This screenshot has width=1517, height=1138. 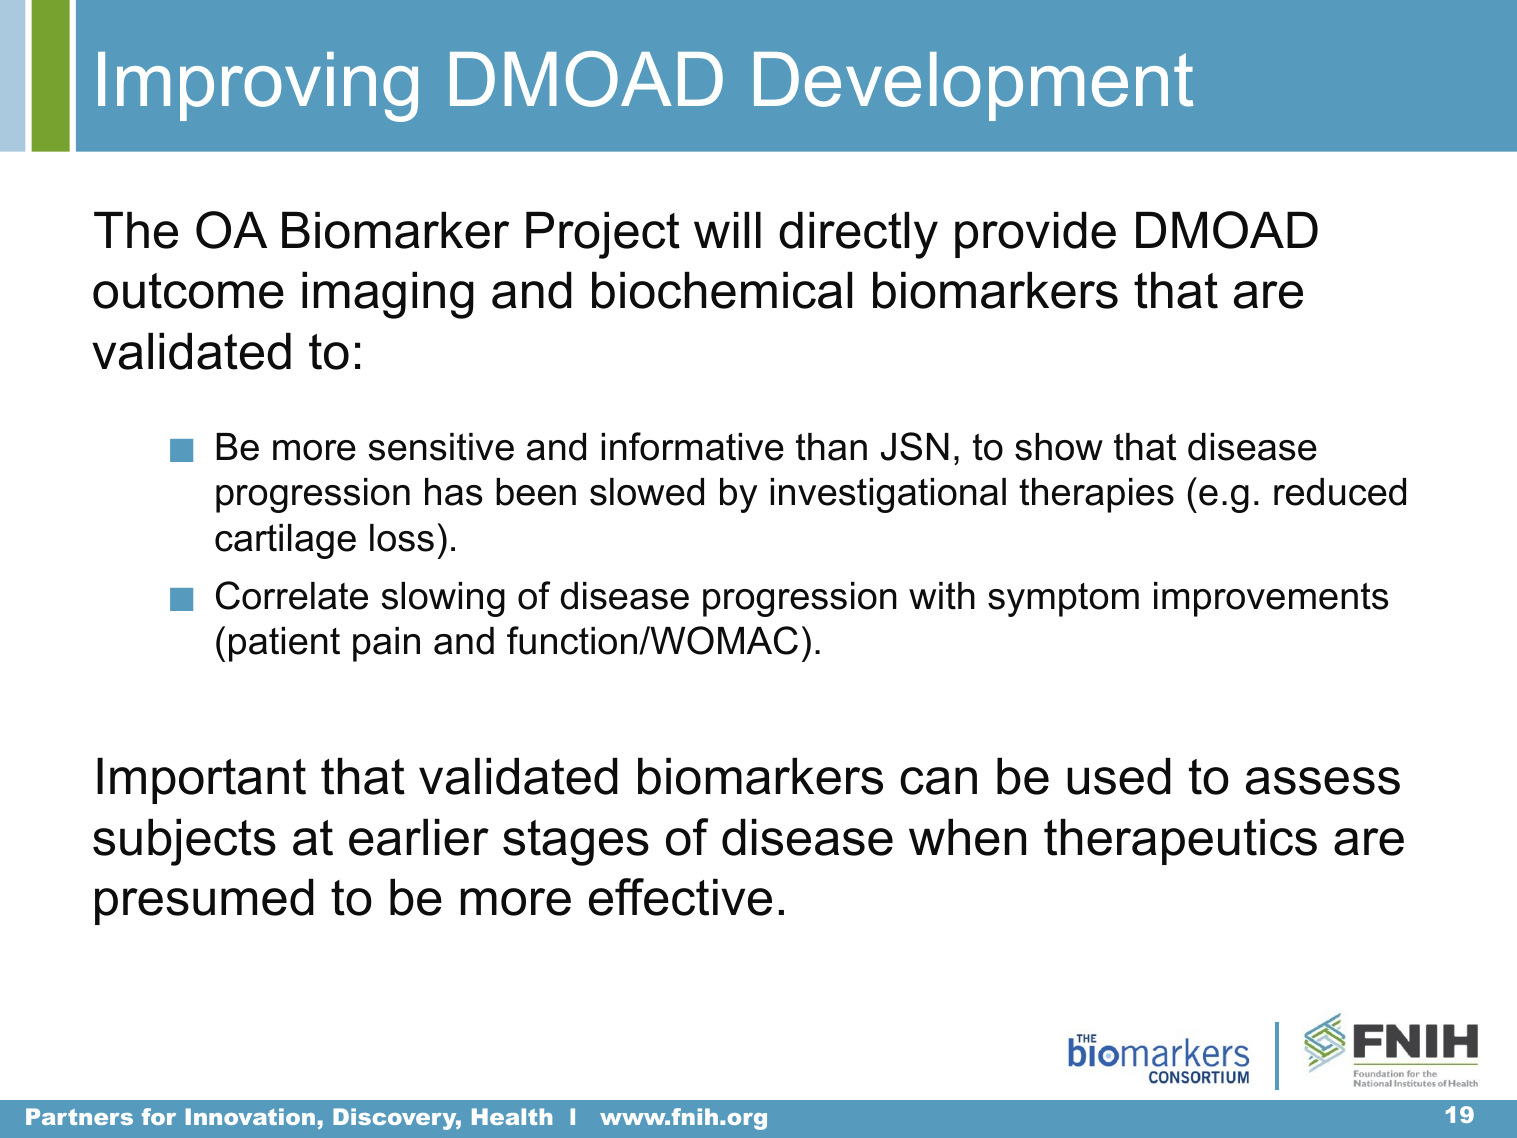 I want to click on outcome, so click(x=188, y=291).
